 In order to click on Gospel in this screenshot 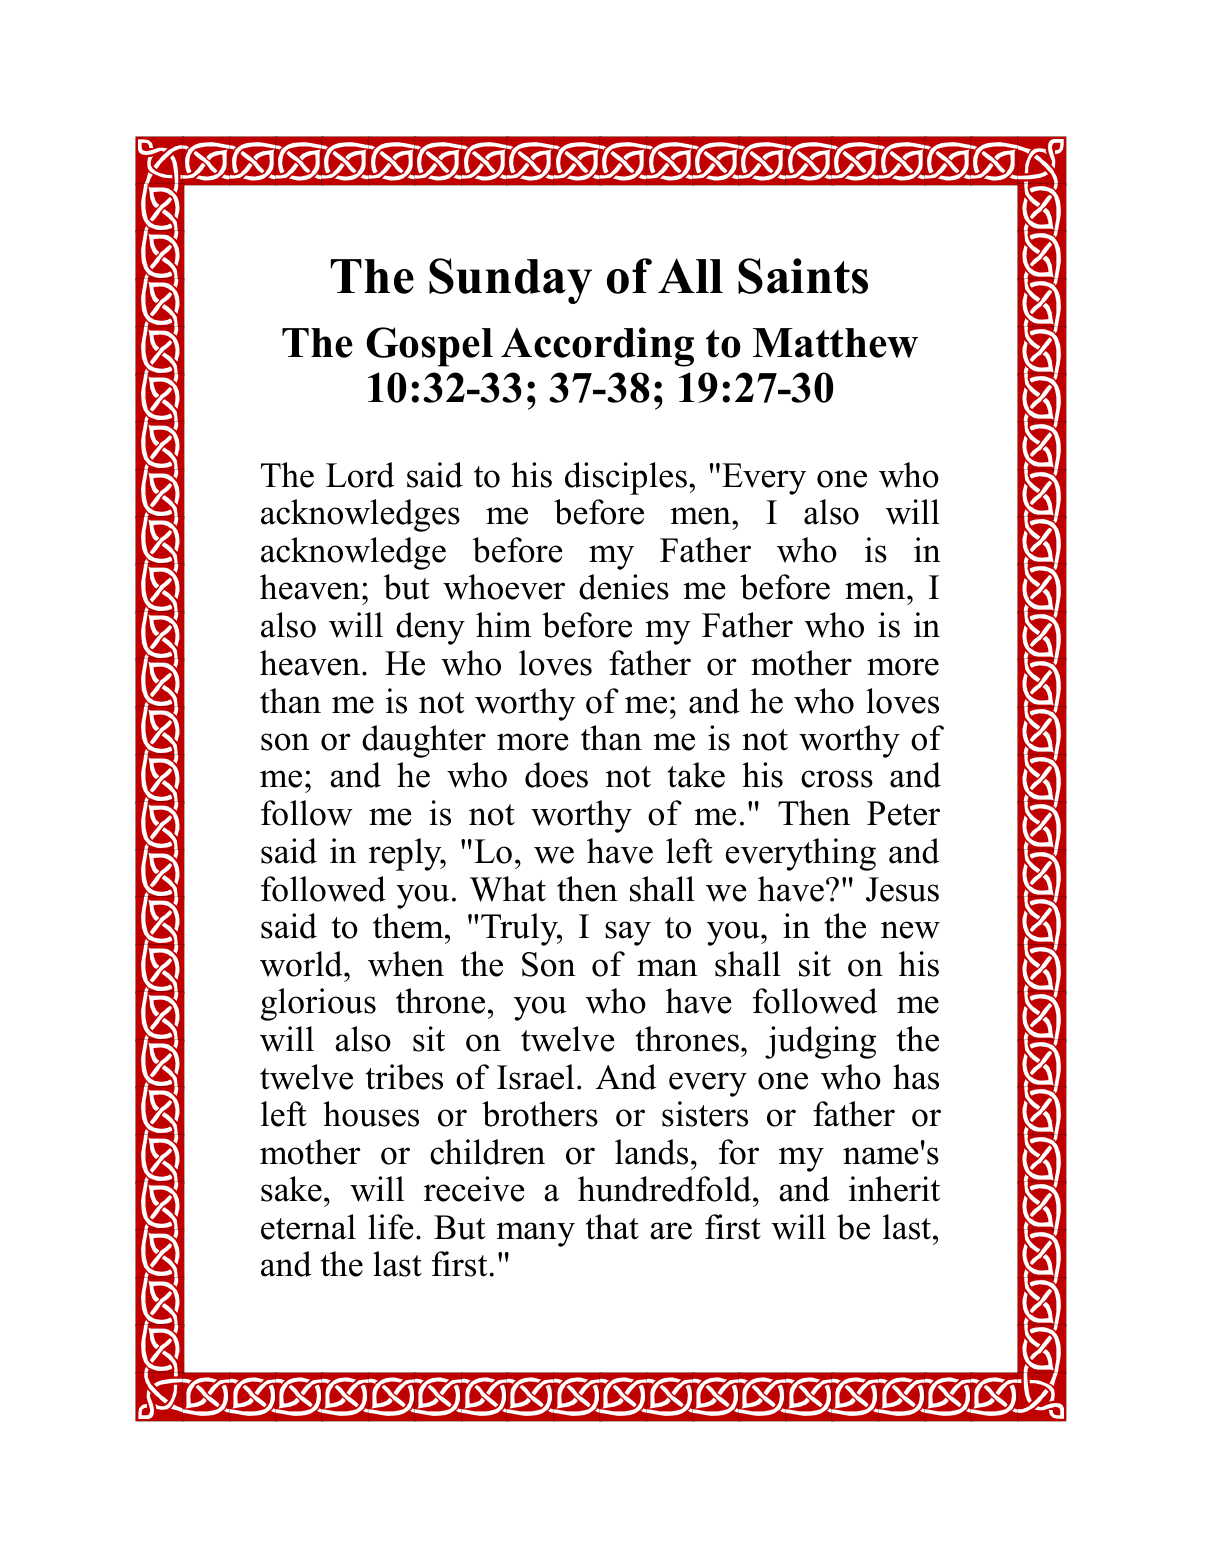, I will do `click(429, 347)`.
